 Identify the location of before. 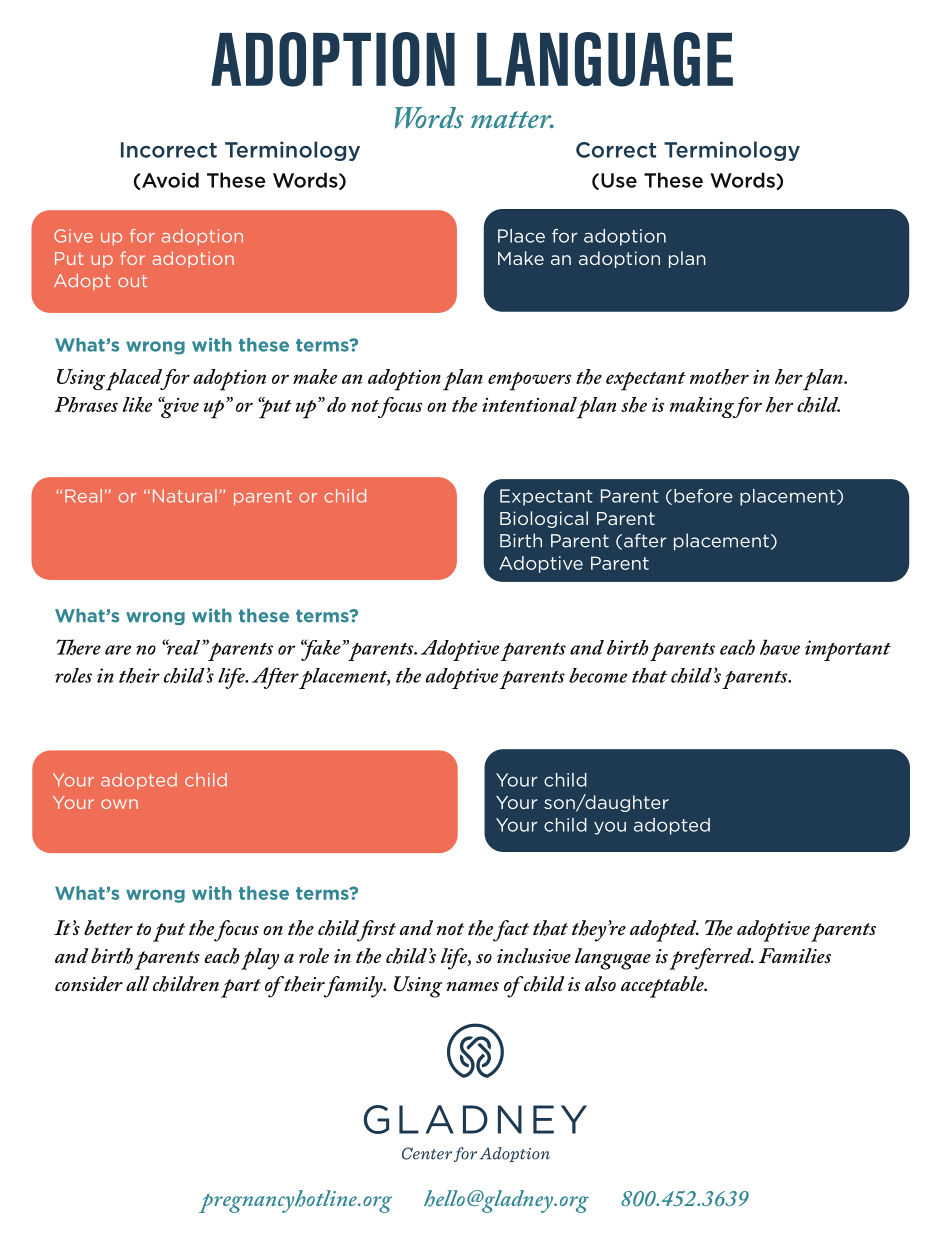
(703, 496).
